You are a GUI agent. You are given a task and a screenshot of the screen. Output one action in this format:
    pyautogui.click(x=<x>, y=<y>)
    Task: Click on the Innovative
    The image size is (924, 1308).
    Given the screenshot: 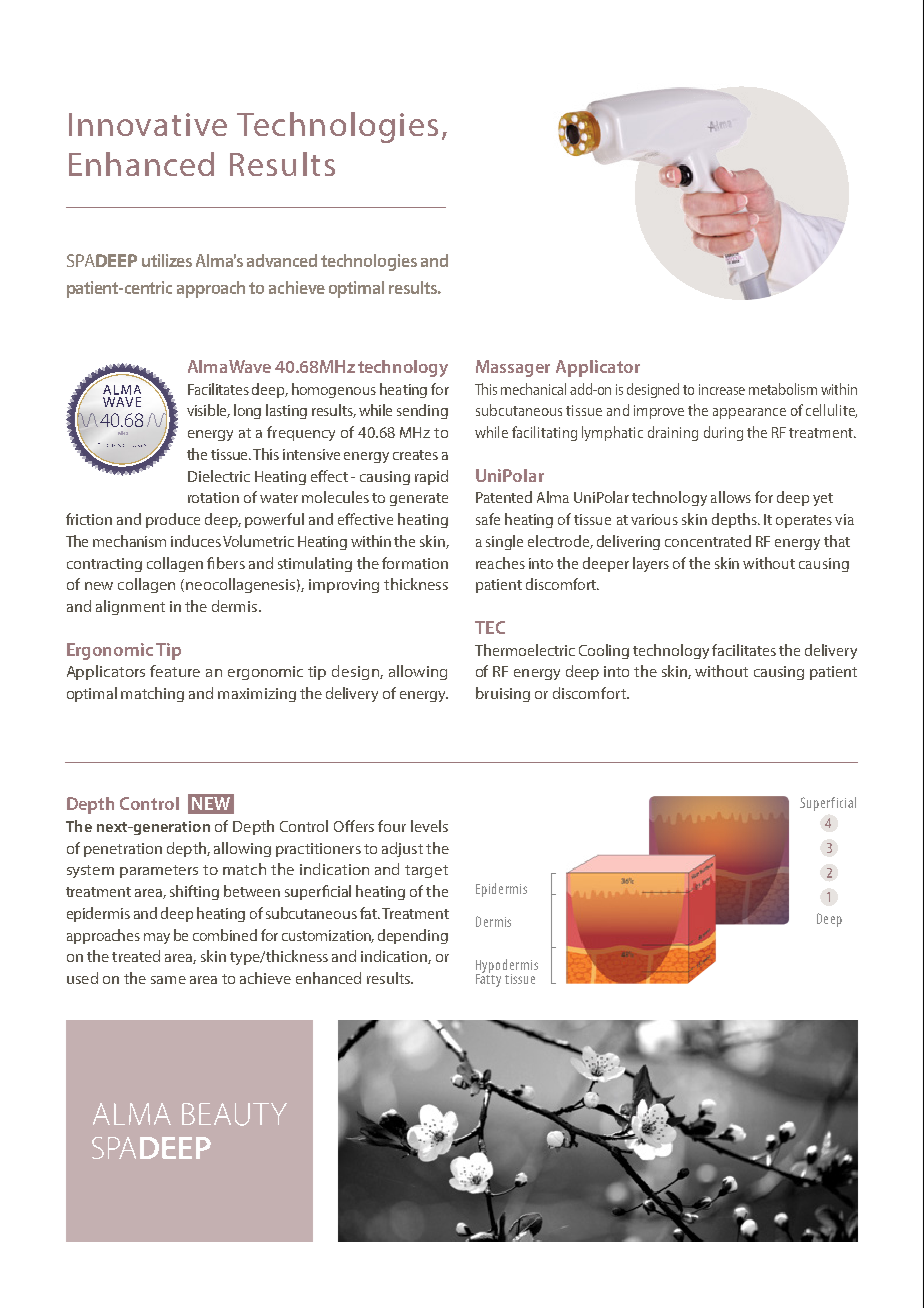 What is the action you would take?
    pyautogui.click(x=148, y=124)
